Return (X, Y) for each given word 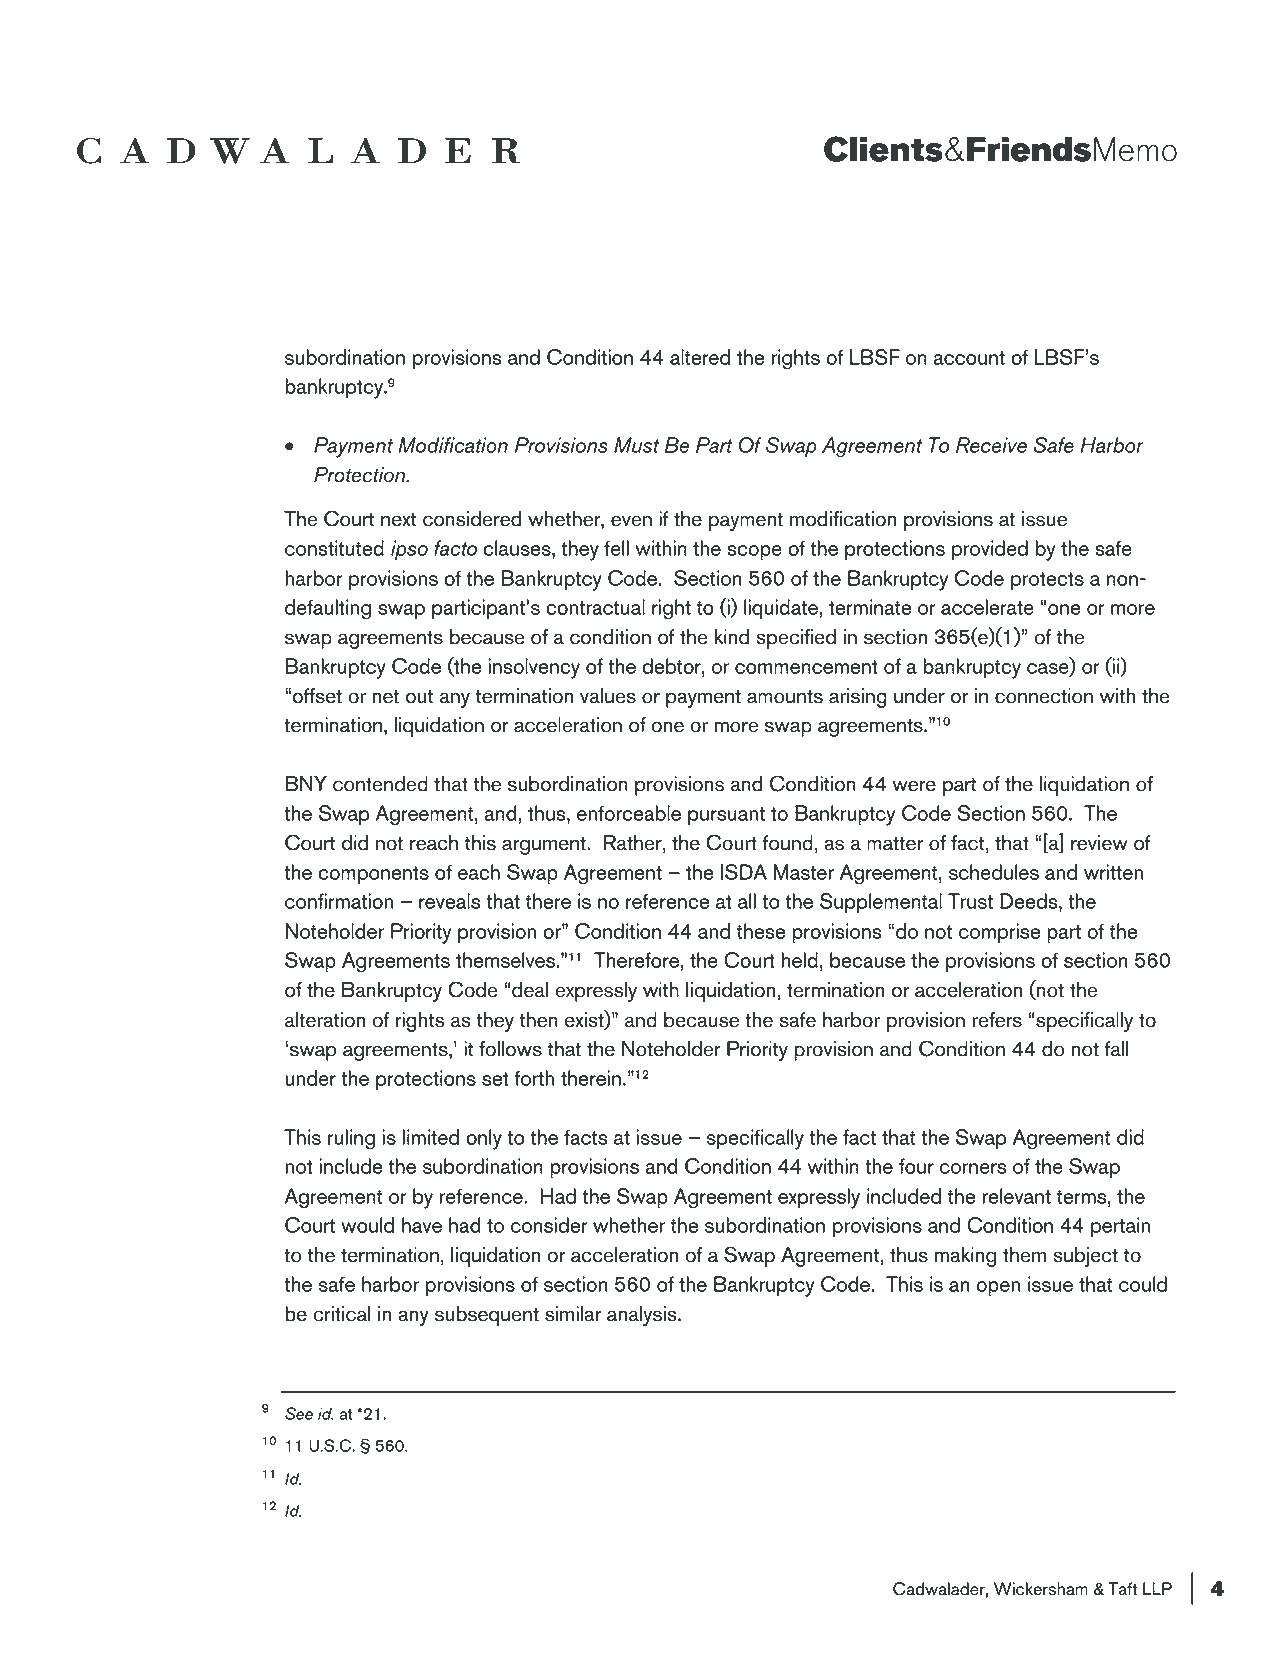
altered (700, 357)
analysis (643, 1316)
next (398, 519)
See (299, 1413)
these (761, 931)
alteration (325, 1020)
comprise (999, 933)
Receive (991, 445)
